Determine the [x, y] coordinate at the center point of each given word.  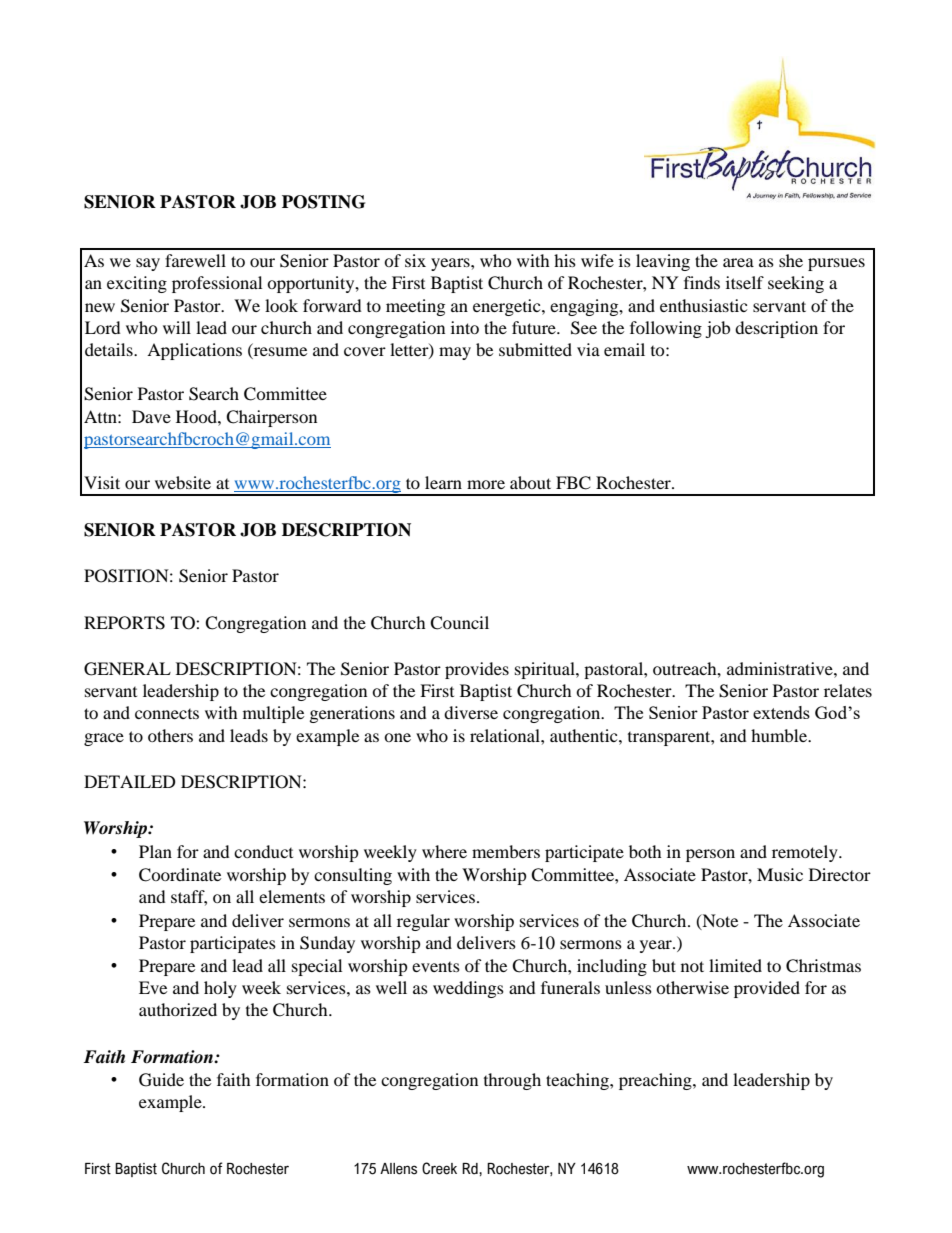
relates [848, 690]
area [738, 262]
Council [459, 623]
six [415, 260]
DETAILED [130, 781]
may [455, 353]
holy [220, 989]
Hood [197, 416]
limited [735, 965]
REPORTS [124, 623]
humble [780, 735]
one [397, 737]
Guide [161, 1080]
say [148, 264]
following [666, 329]
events [436, 967]
